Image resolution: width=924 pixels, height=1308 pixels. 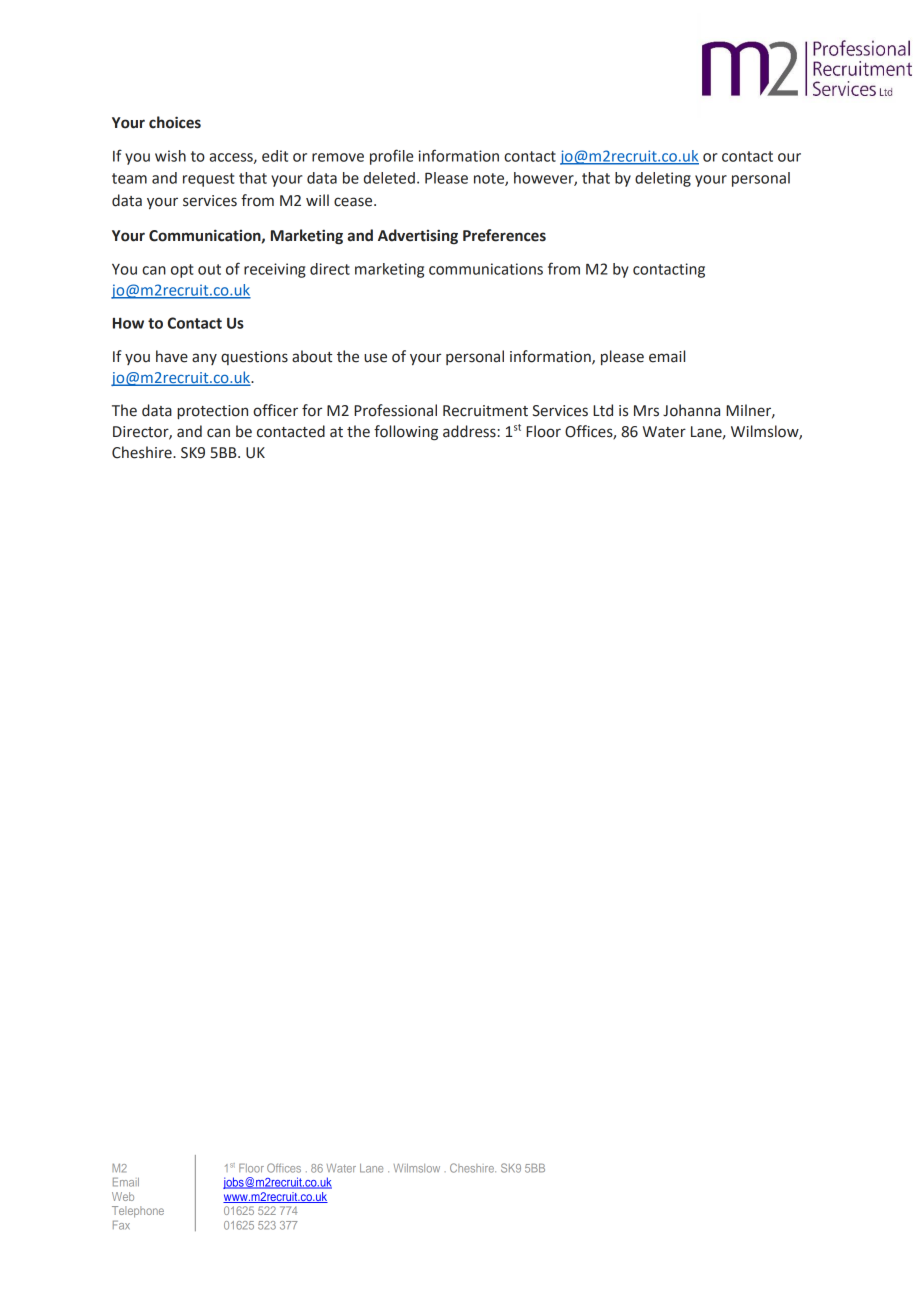 What do you see at coordinates (469, 431) in the screenshot?
I see `address` at bounding box center [469, 431].
